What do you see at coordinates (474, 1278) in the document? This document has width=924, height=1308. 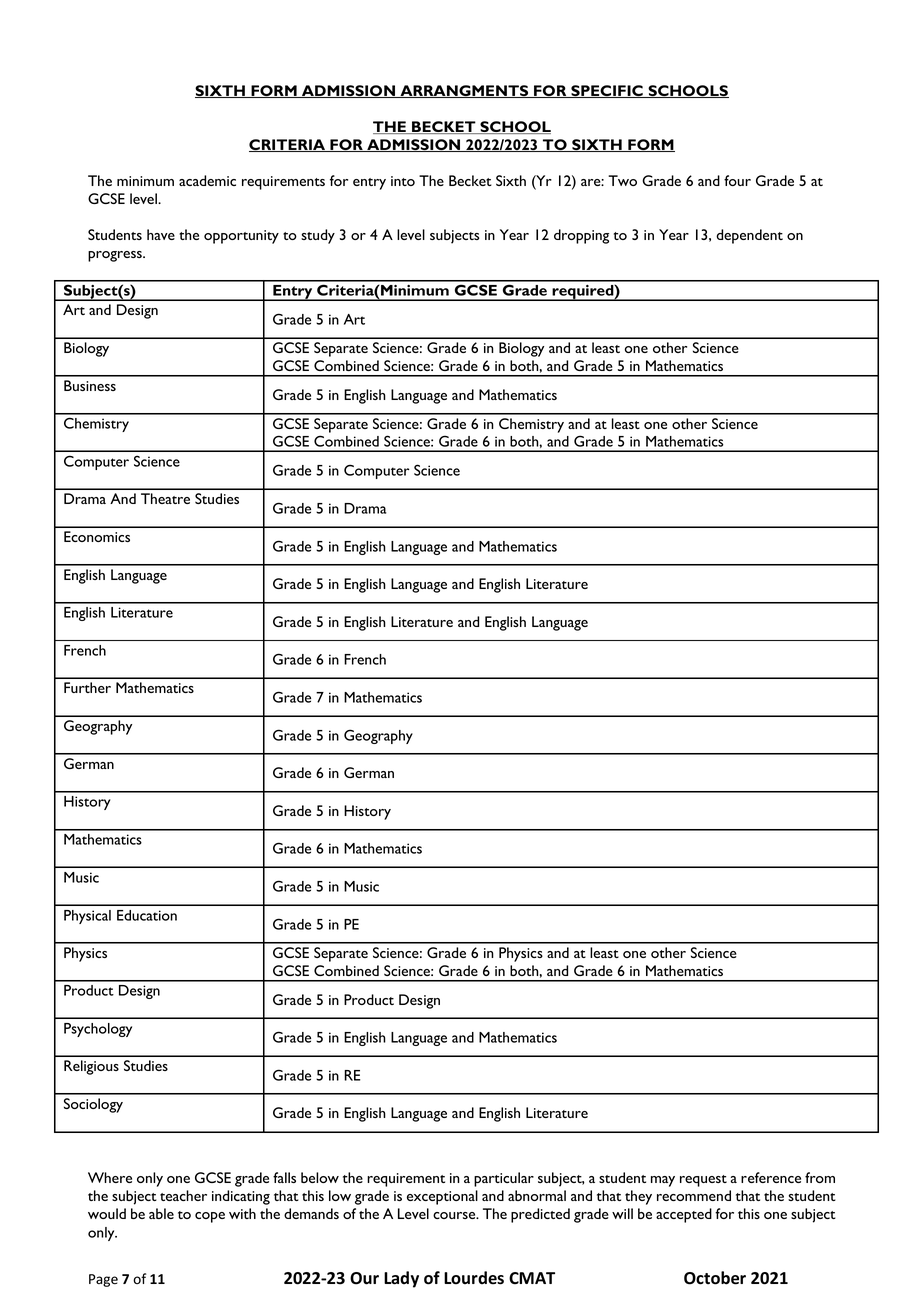 I see `Lourdes` at bounding box center [474, 1278].
